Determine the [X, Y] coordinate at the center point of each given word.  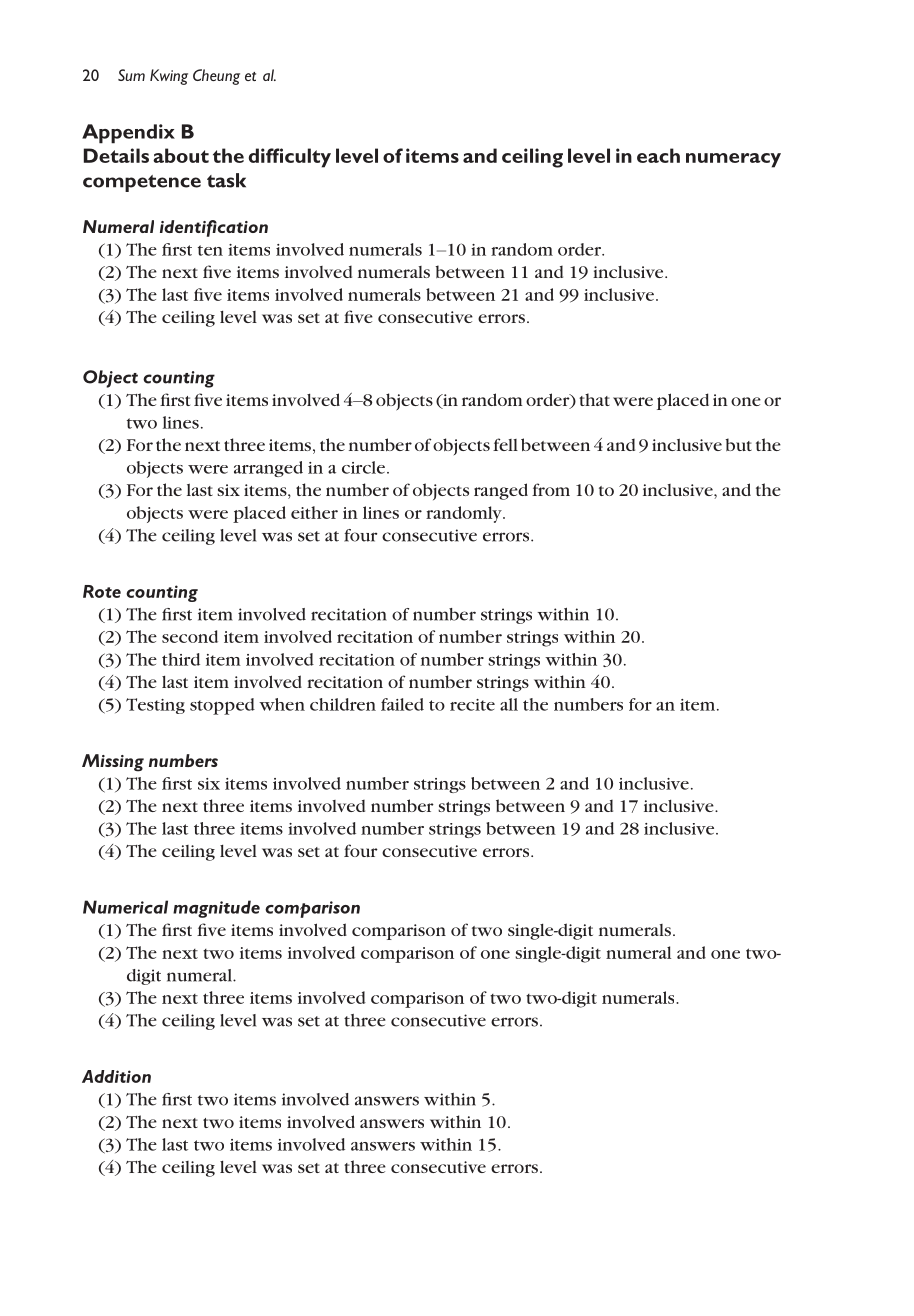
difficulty [290, 158]
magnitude [216, 909]
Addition [116, 1076]
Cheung [216, 77]
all [509, 704]
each [658, 155]
